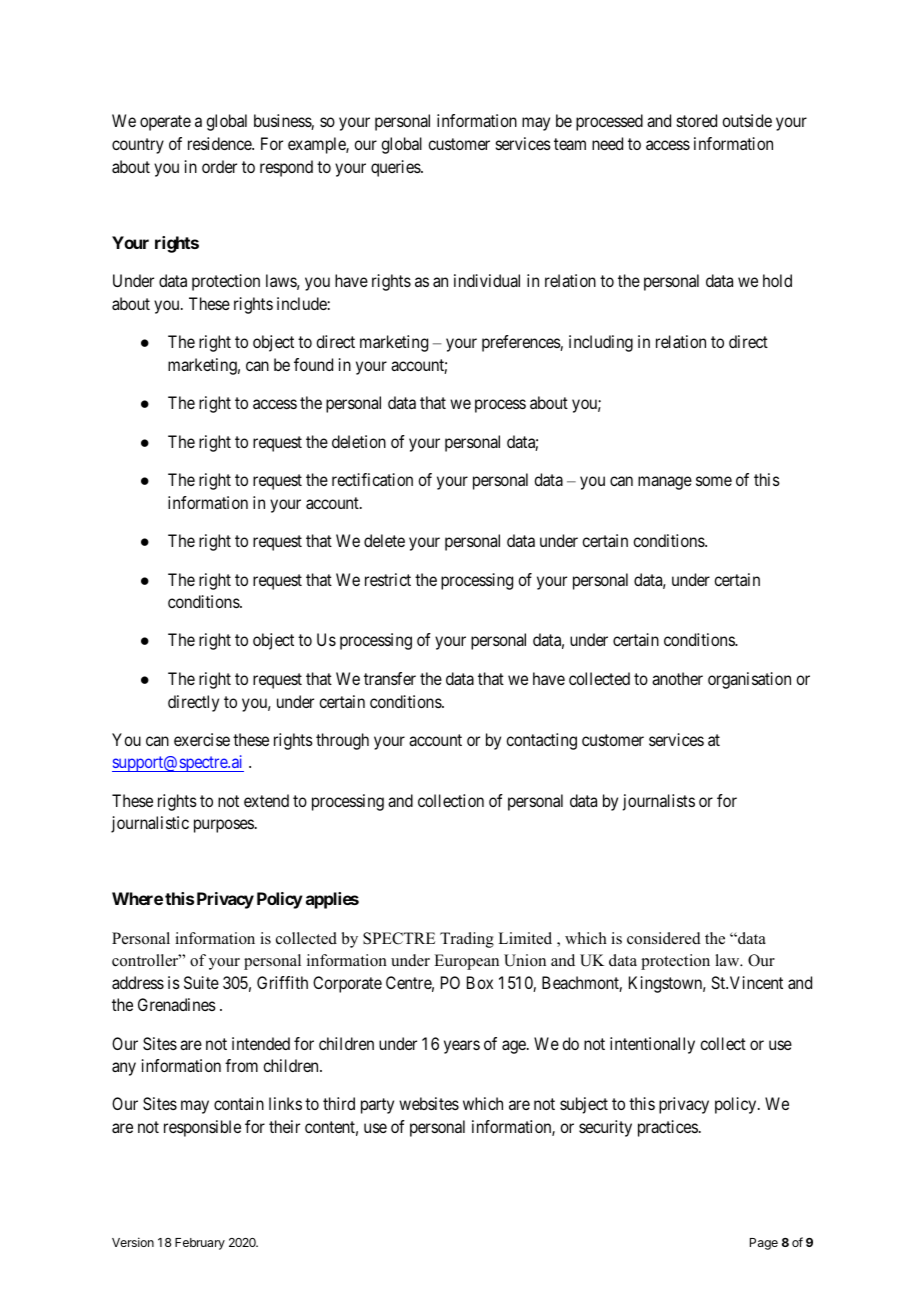 Image resolution: width=924 pixels, height=1308 pixels. Describe the element at coordinates (714, 481) in the image. I see `some` at that location.
